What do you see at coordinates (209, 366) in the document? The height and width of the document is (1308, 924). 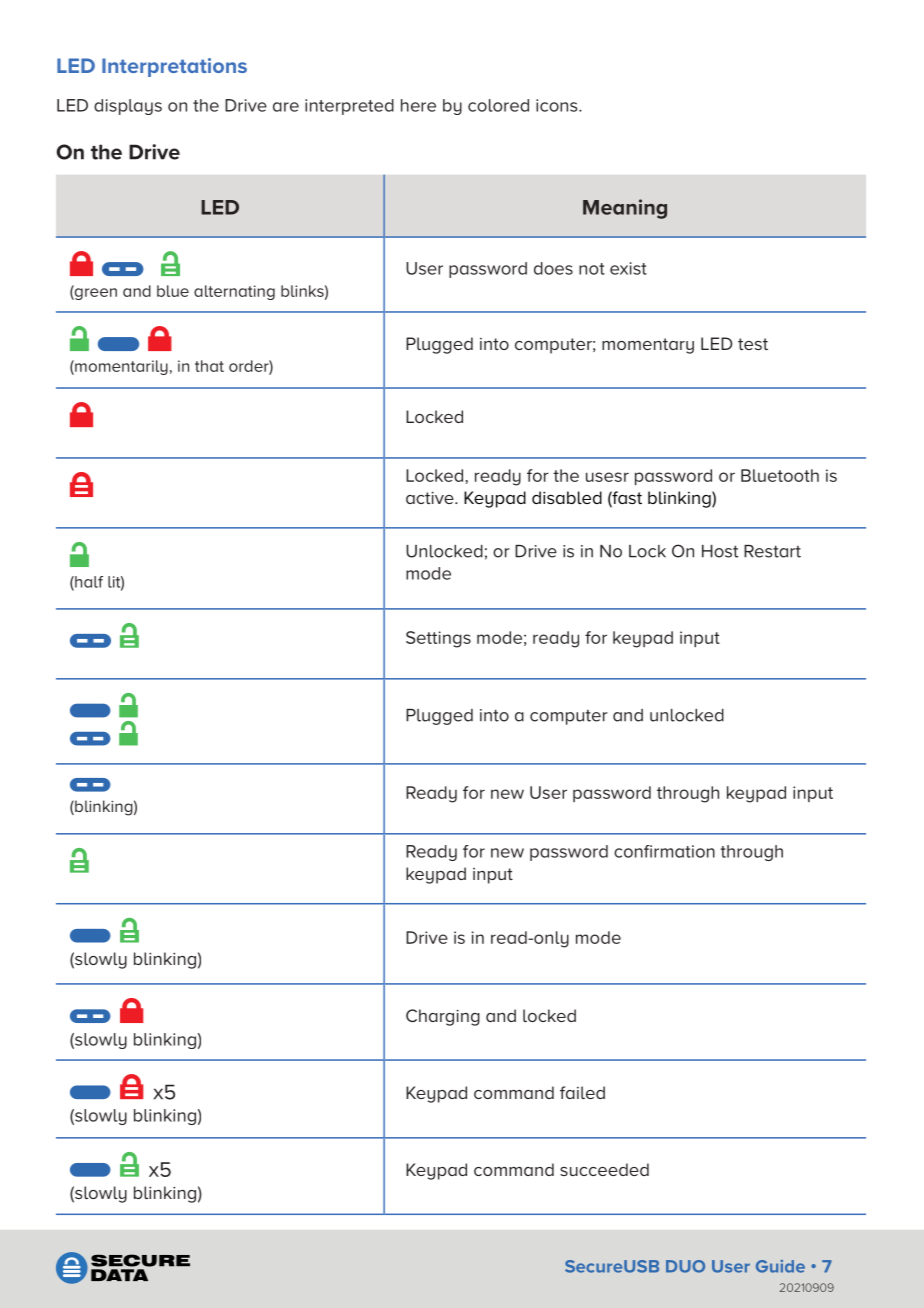 I see `that` at bounding box center [209, 366].
